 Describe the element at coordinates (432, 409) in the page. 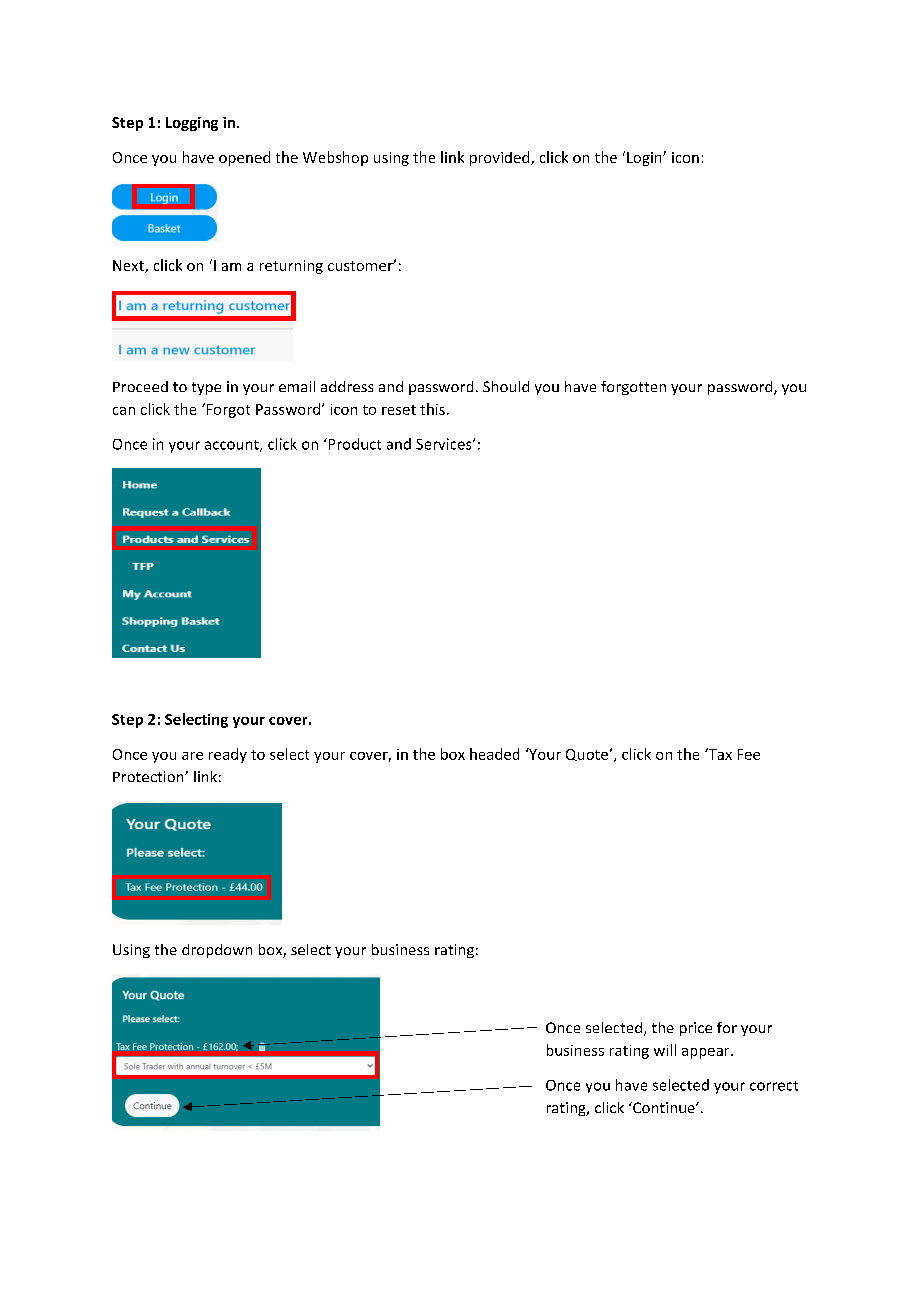

I see `this` at that location.
